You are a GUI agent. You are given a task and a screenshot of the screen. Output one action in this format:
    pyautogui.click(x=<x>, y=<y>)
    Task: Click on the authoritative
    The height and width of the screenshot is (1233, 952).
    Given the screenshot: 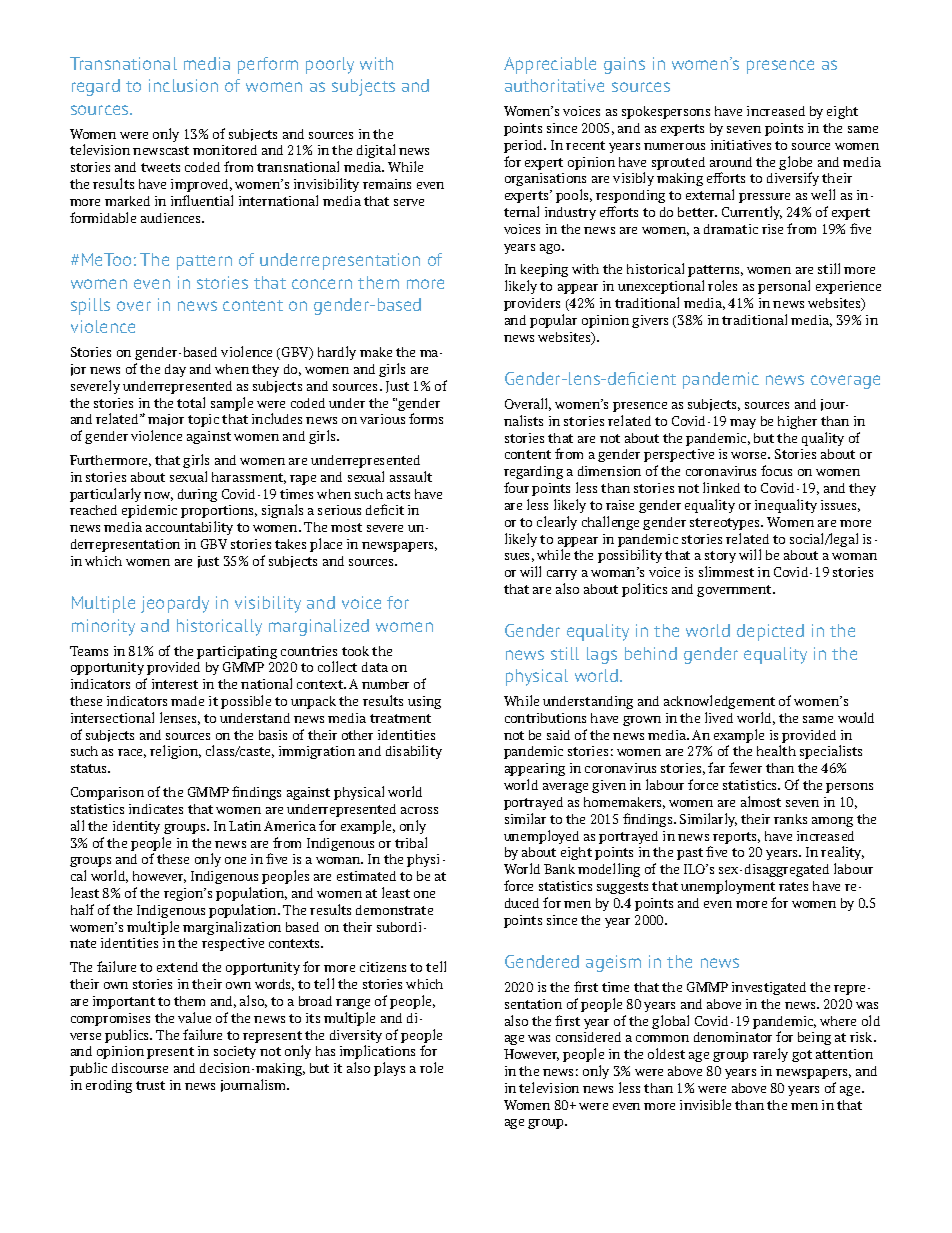 What is the action you would take?
    pyautogui.click(x=554, y=85)
